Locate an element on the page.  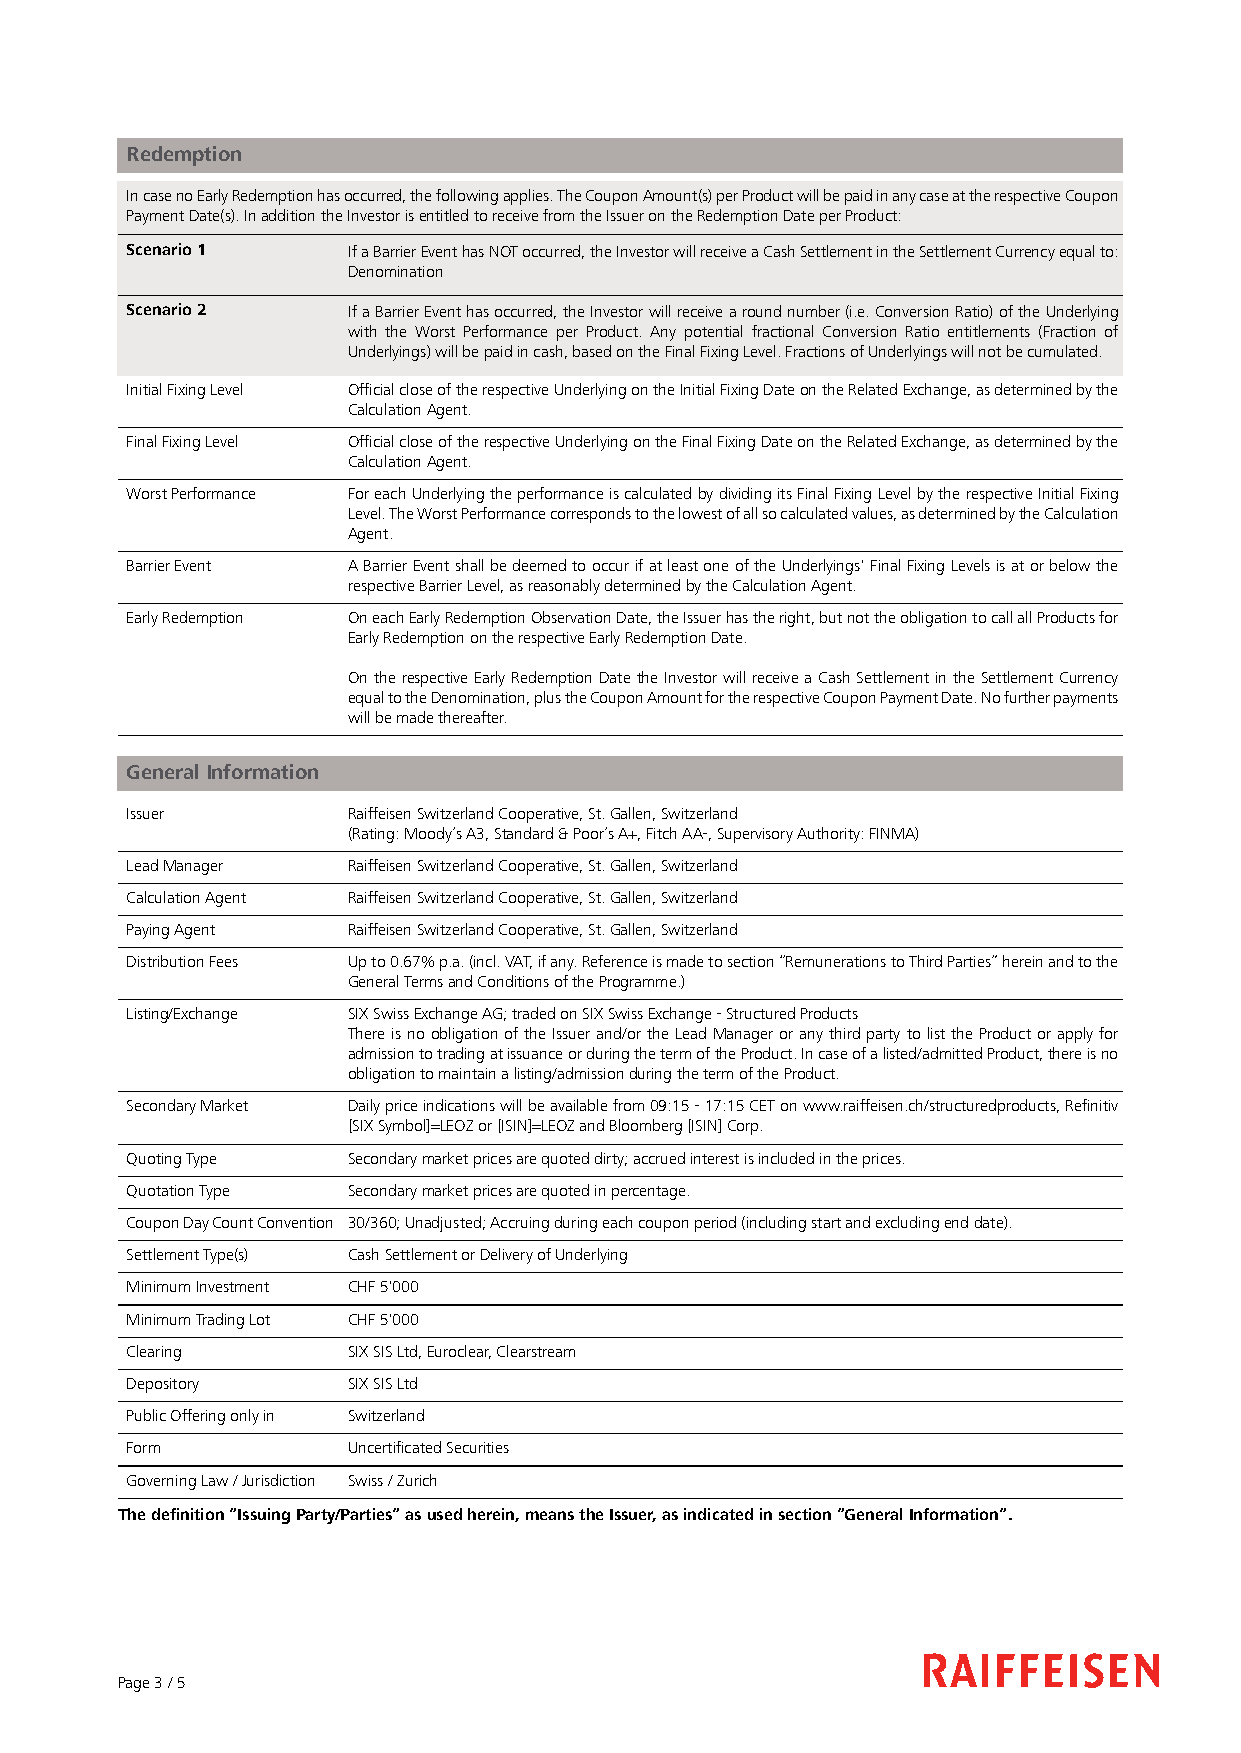
entitlements is located at coordinates (989, 331).
